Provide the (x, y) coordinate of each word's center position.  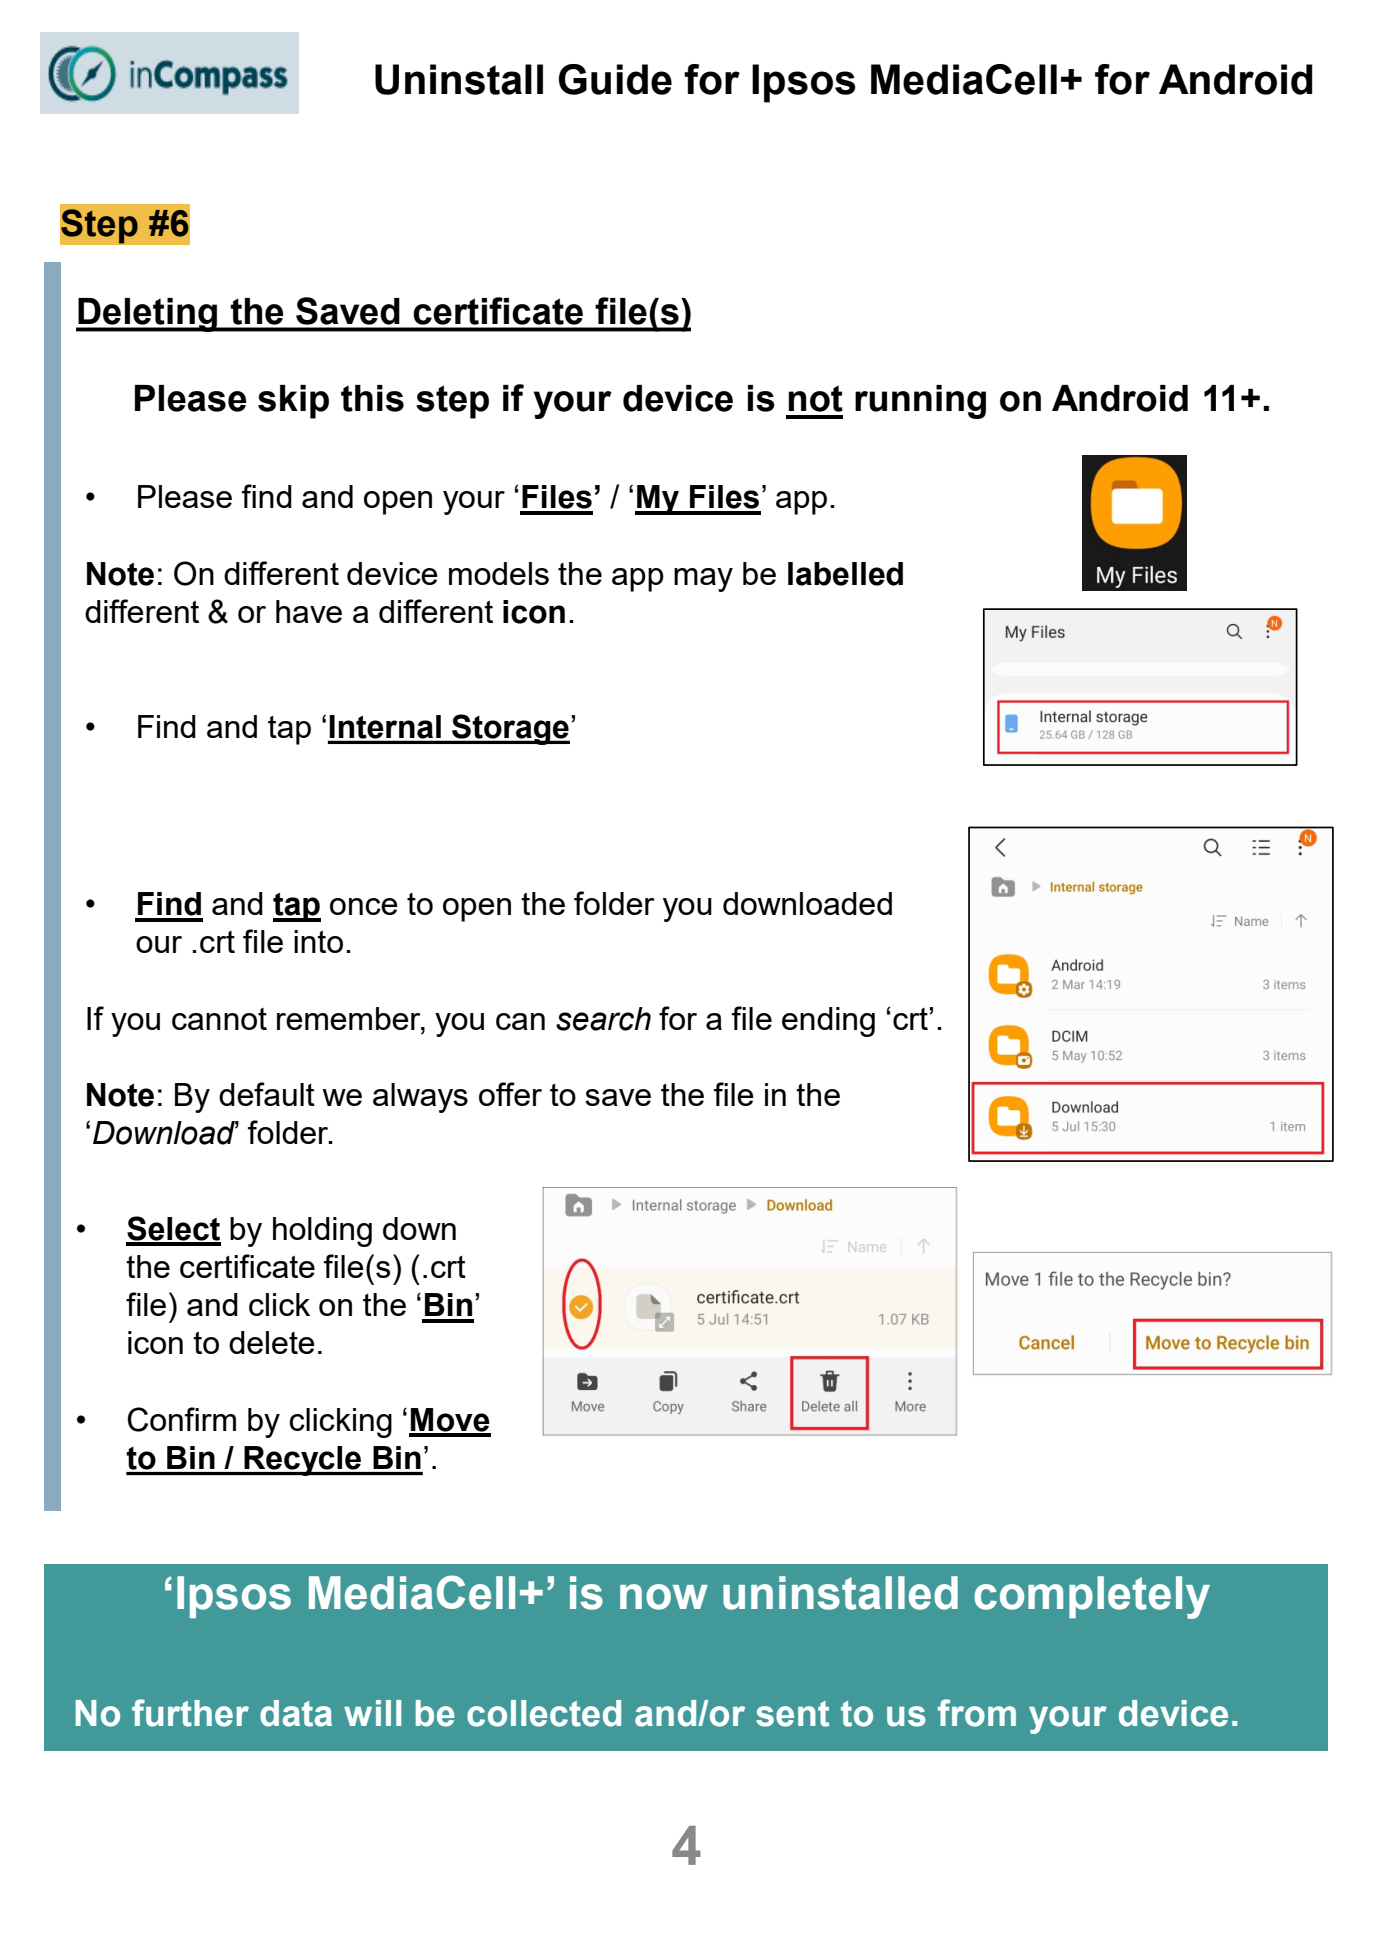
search (603, 1019)
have (309, 611)
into (318, 941)
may (703, 580)
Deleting (148, 315)
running (920, 402)
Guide (615, 79)
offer (510, 1094)
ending (828, 1022)
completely (1092, 1597)
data (296, 1713)
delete (272, 1342)
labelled (845, 574)
